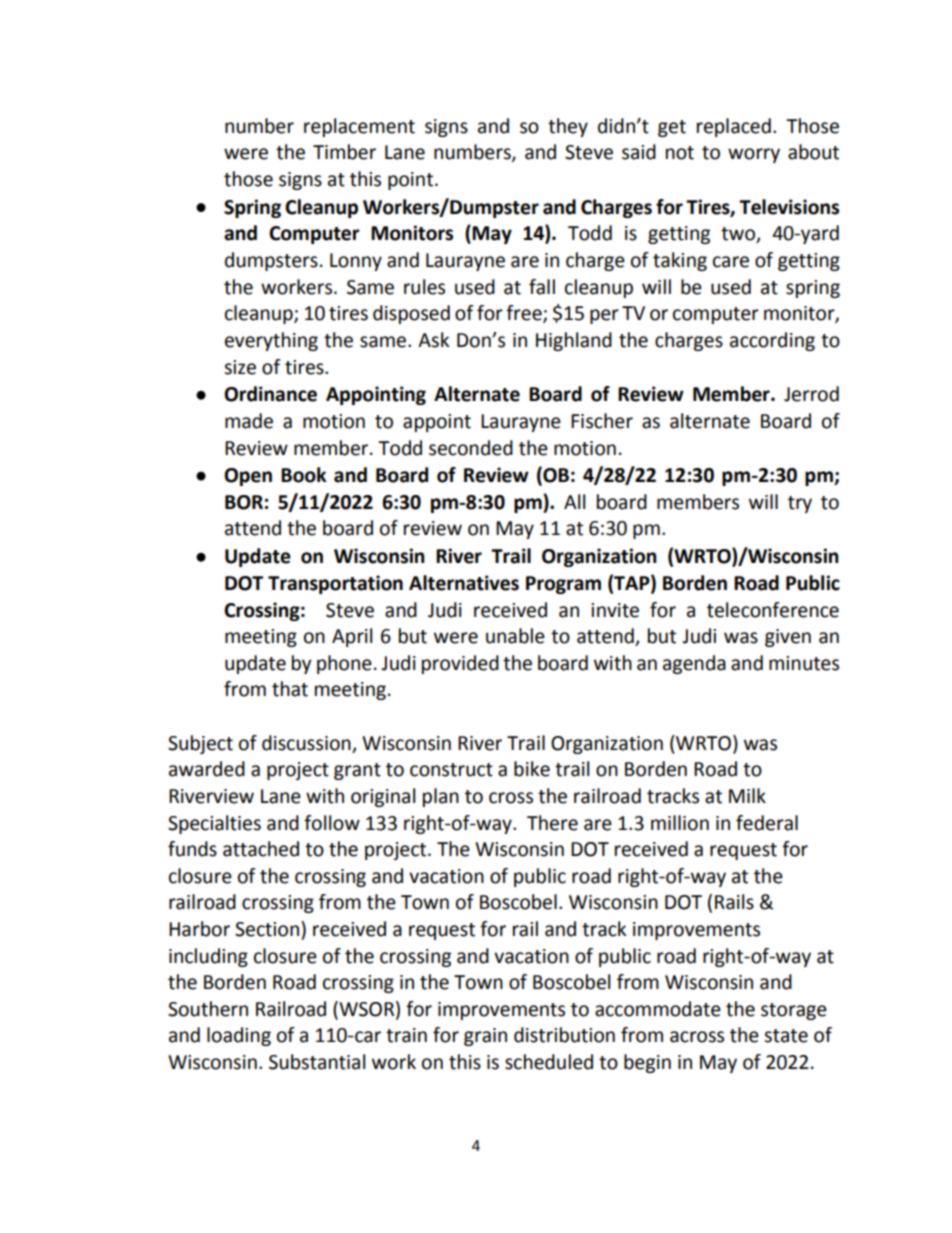 The height and width of the page is (1233, 952). I want to click on according, so click(772, 341).
